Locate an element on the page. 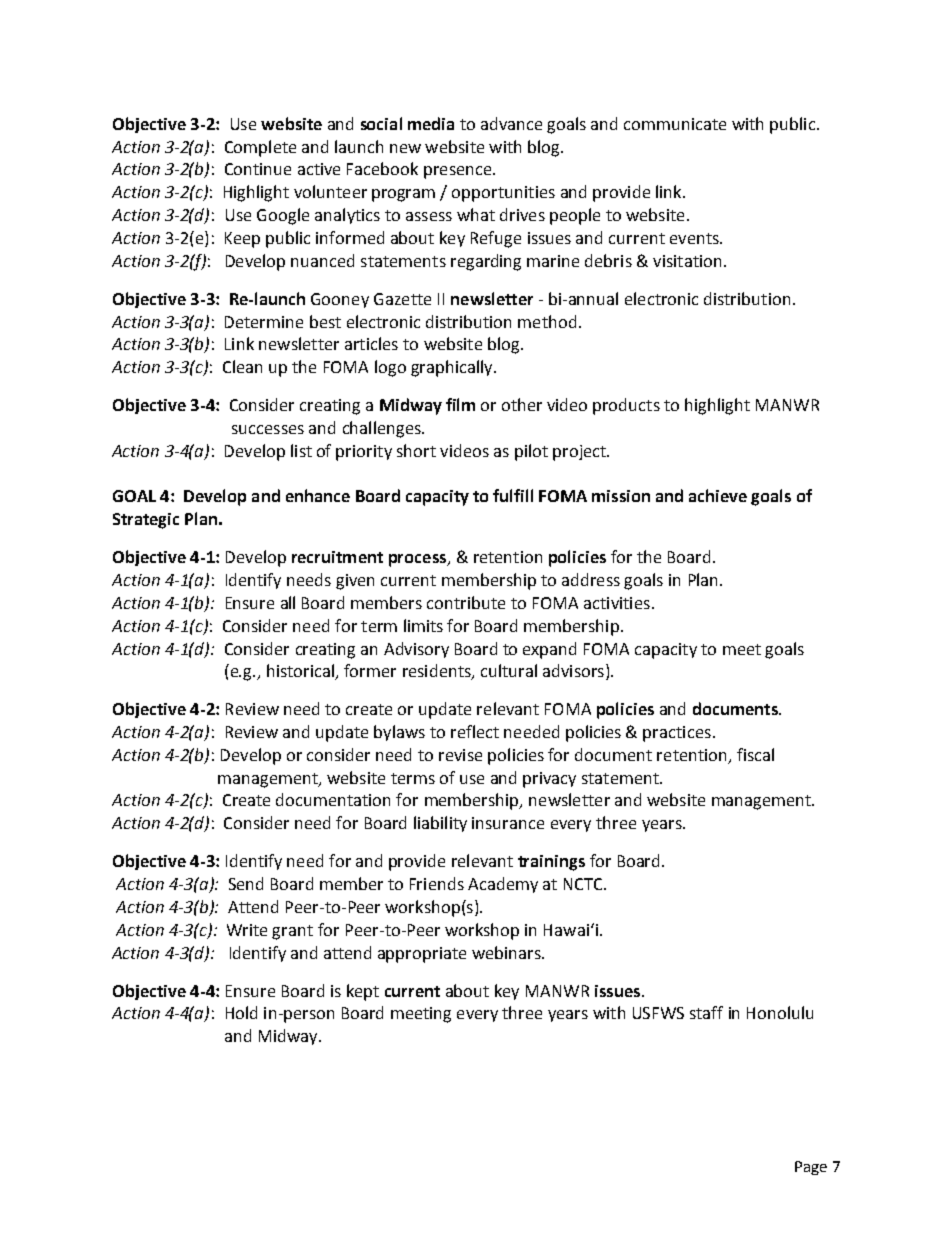  presence is located at coordinates (459, 172).
